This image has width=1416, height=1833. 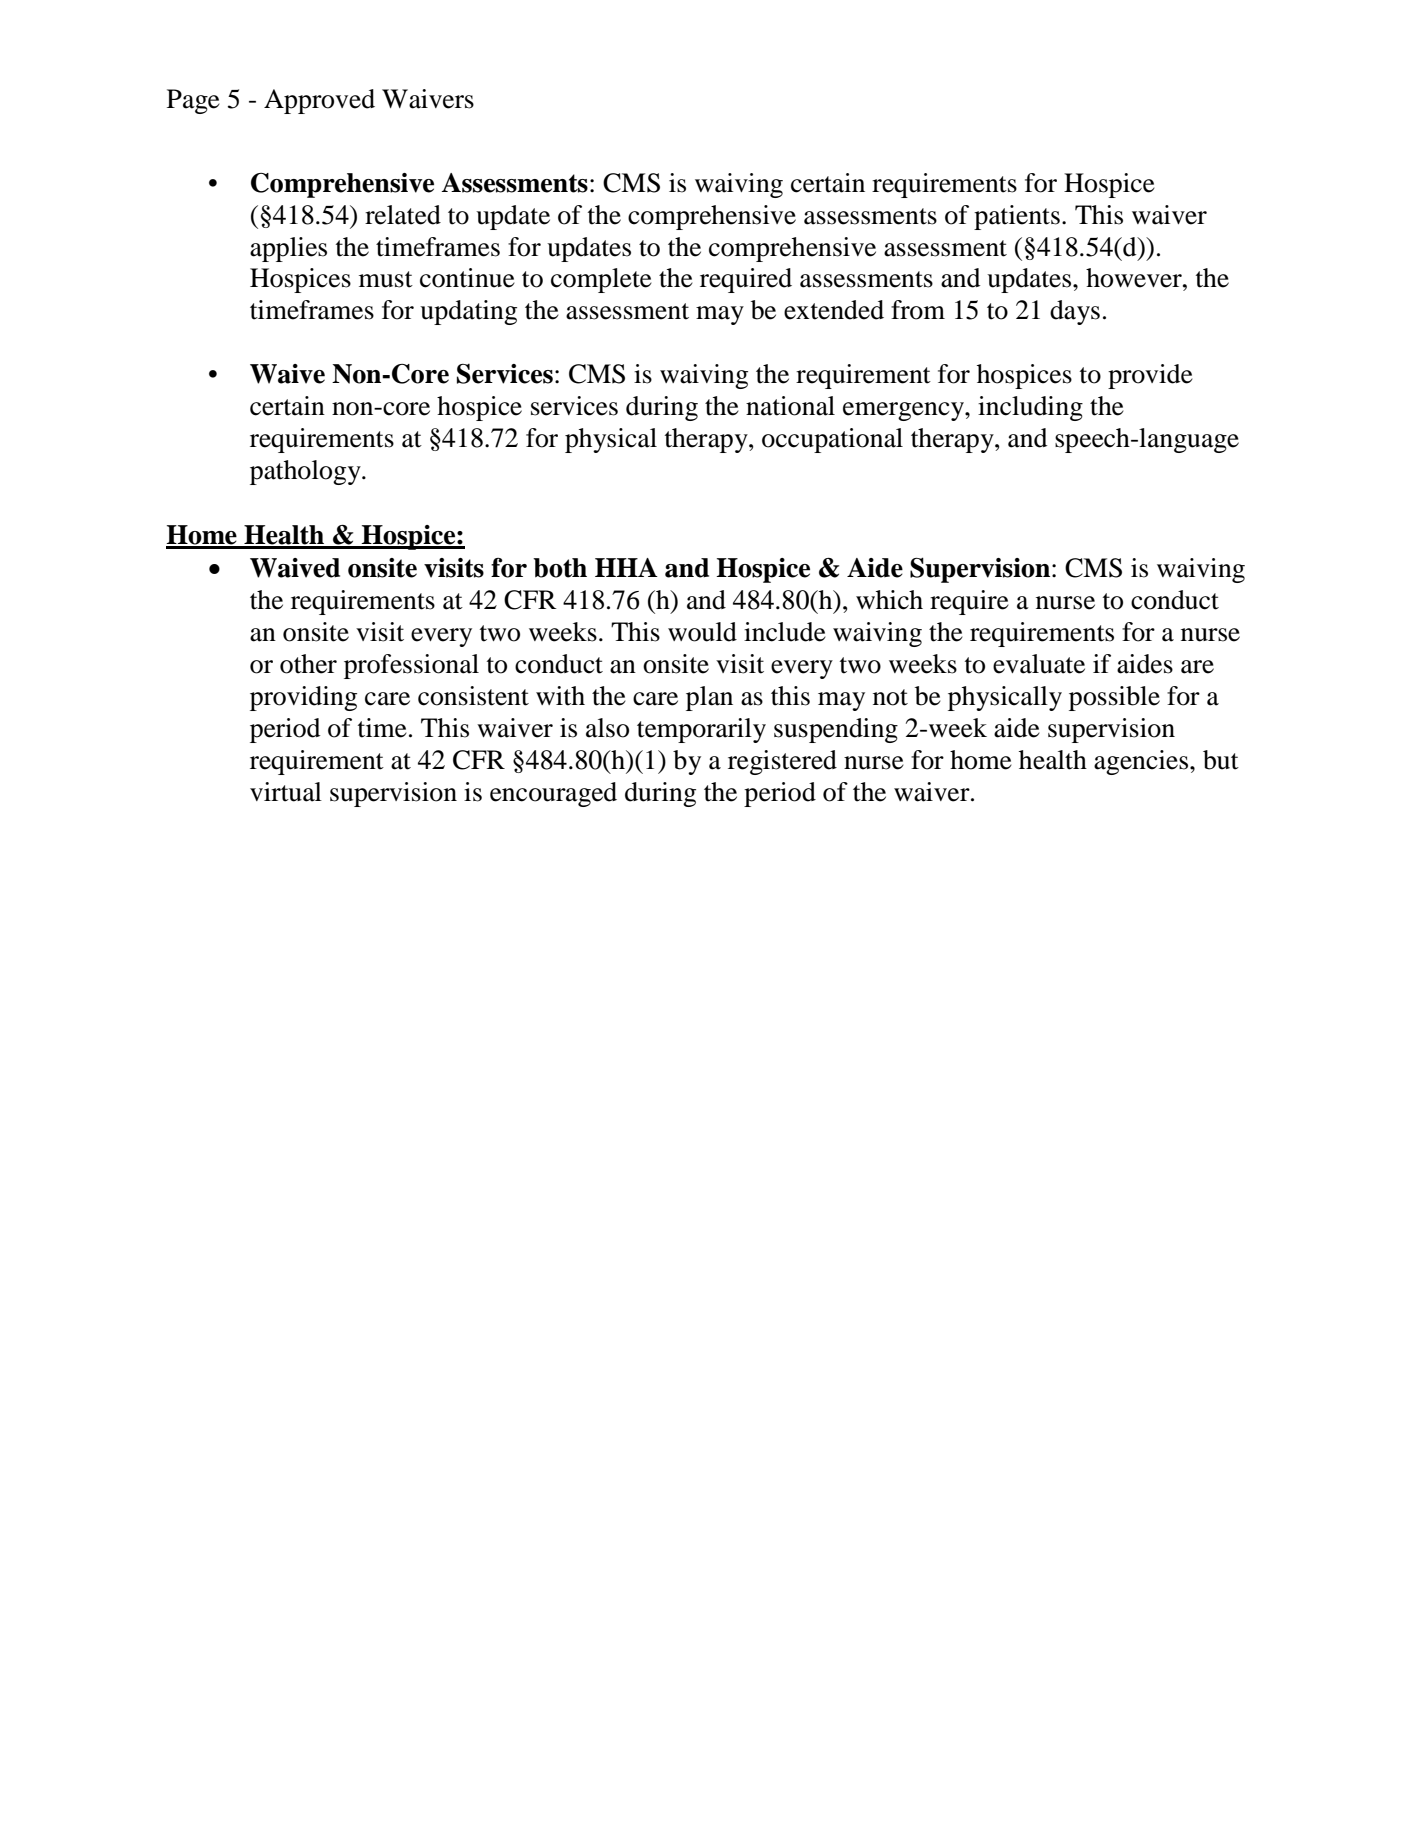 What do you see at coordinates (468, 312) in the image?
I see `updating` at bounding box center [468, 312].
